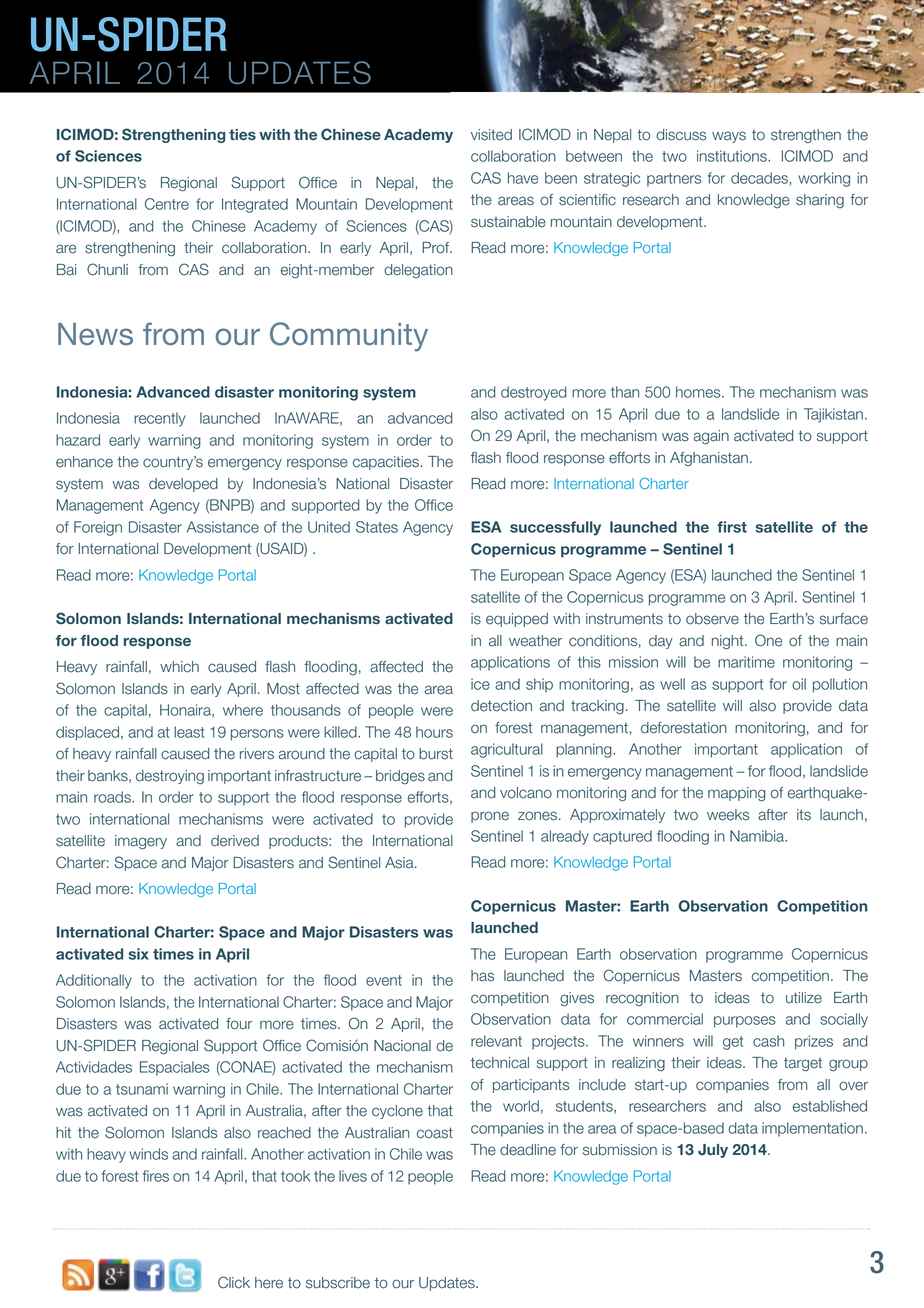  Describe the element at coordinates (491, 135) in the document. I see `visited` at that location.
